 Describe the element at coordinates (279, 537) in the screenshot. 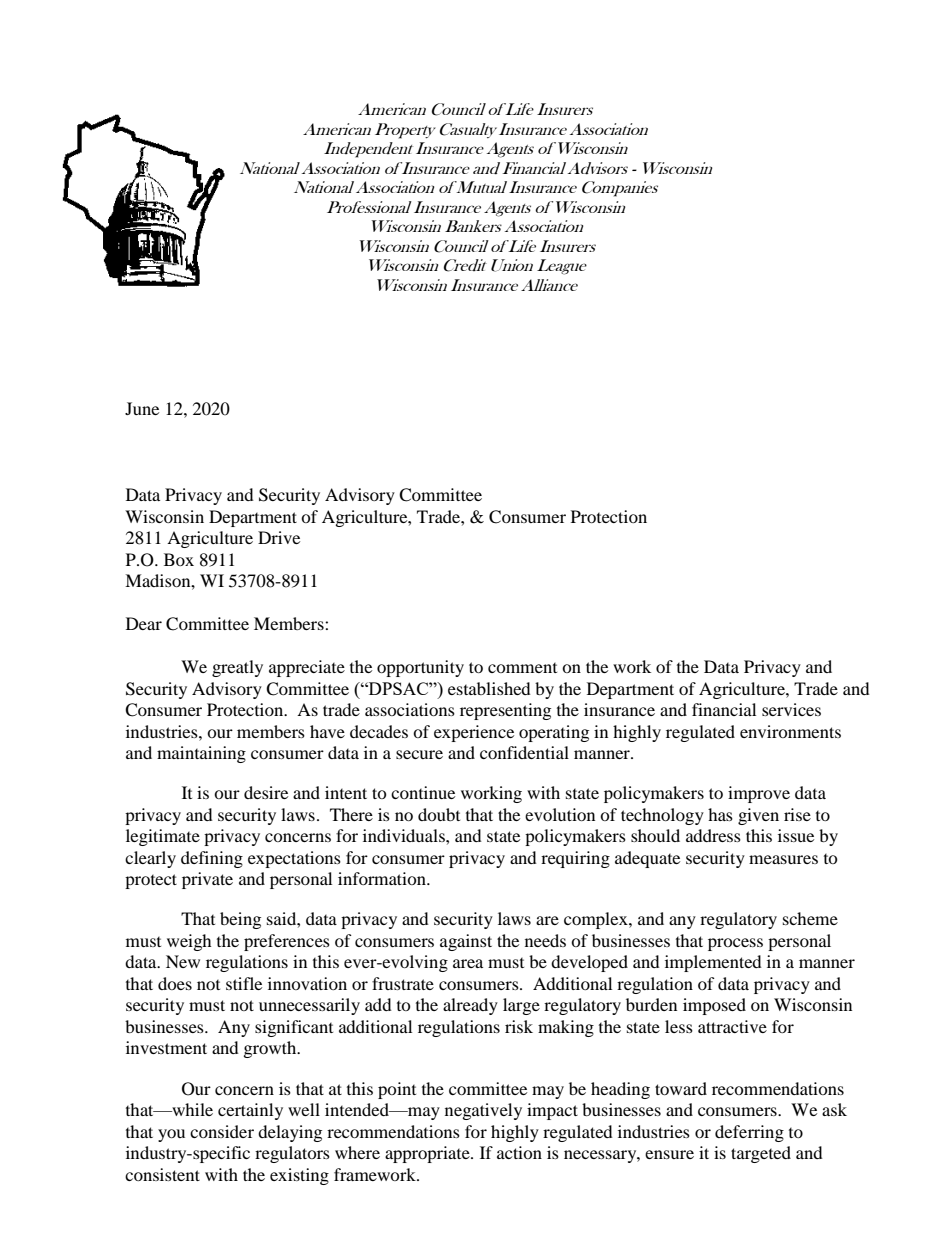

I see `Drive` at that location.
